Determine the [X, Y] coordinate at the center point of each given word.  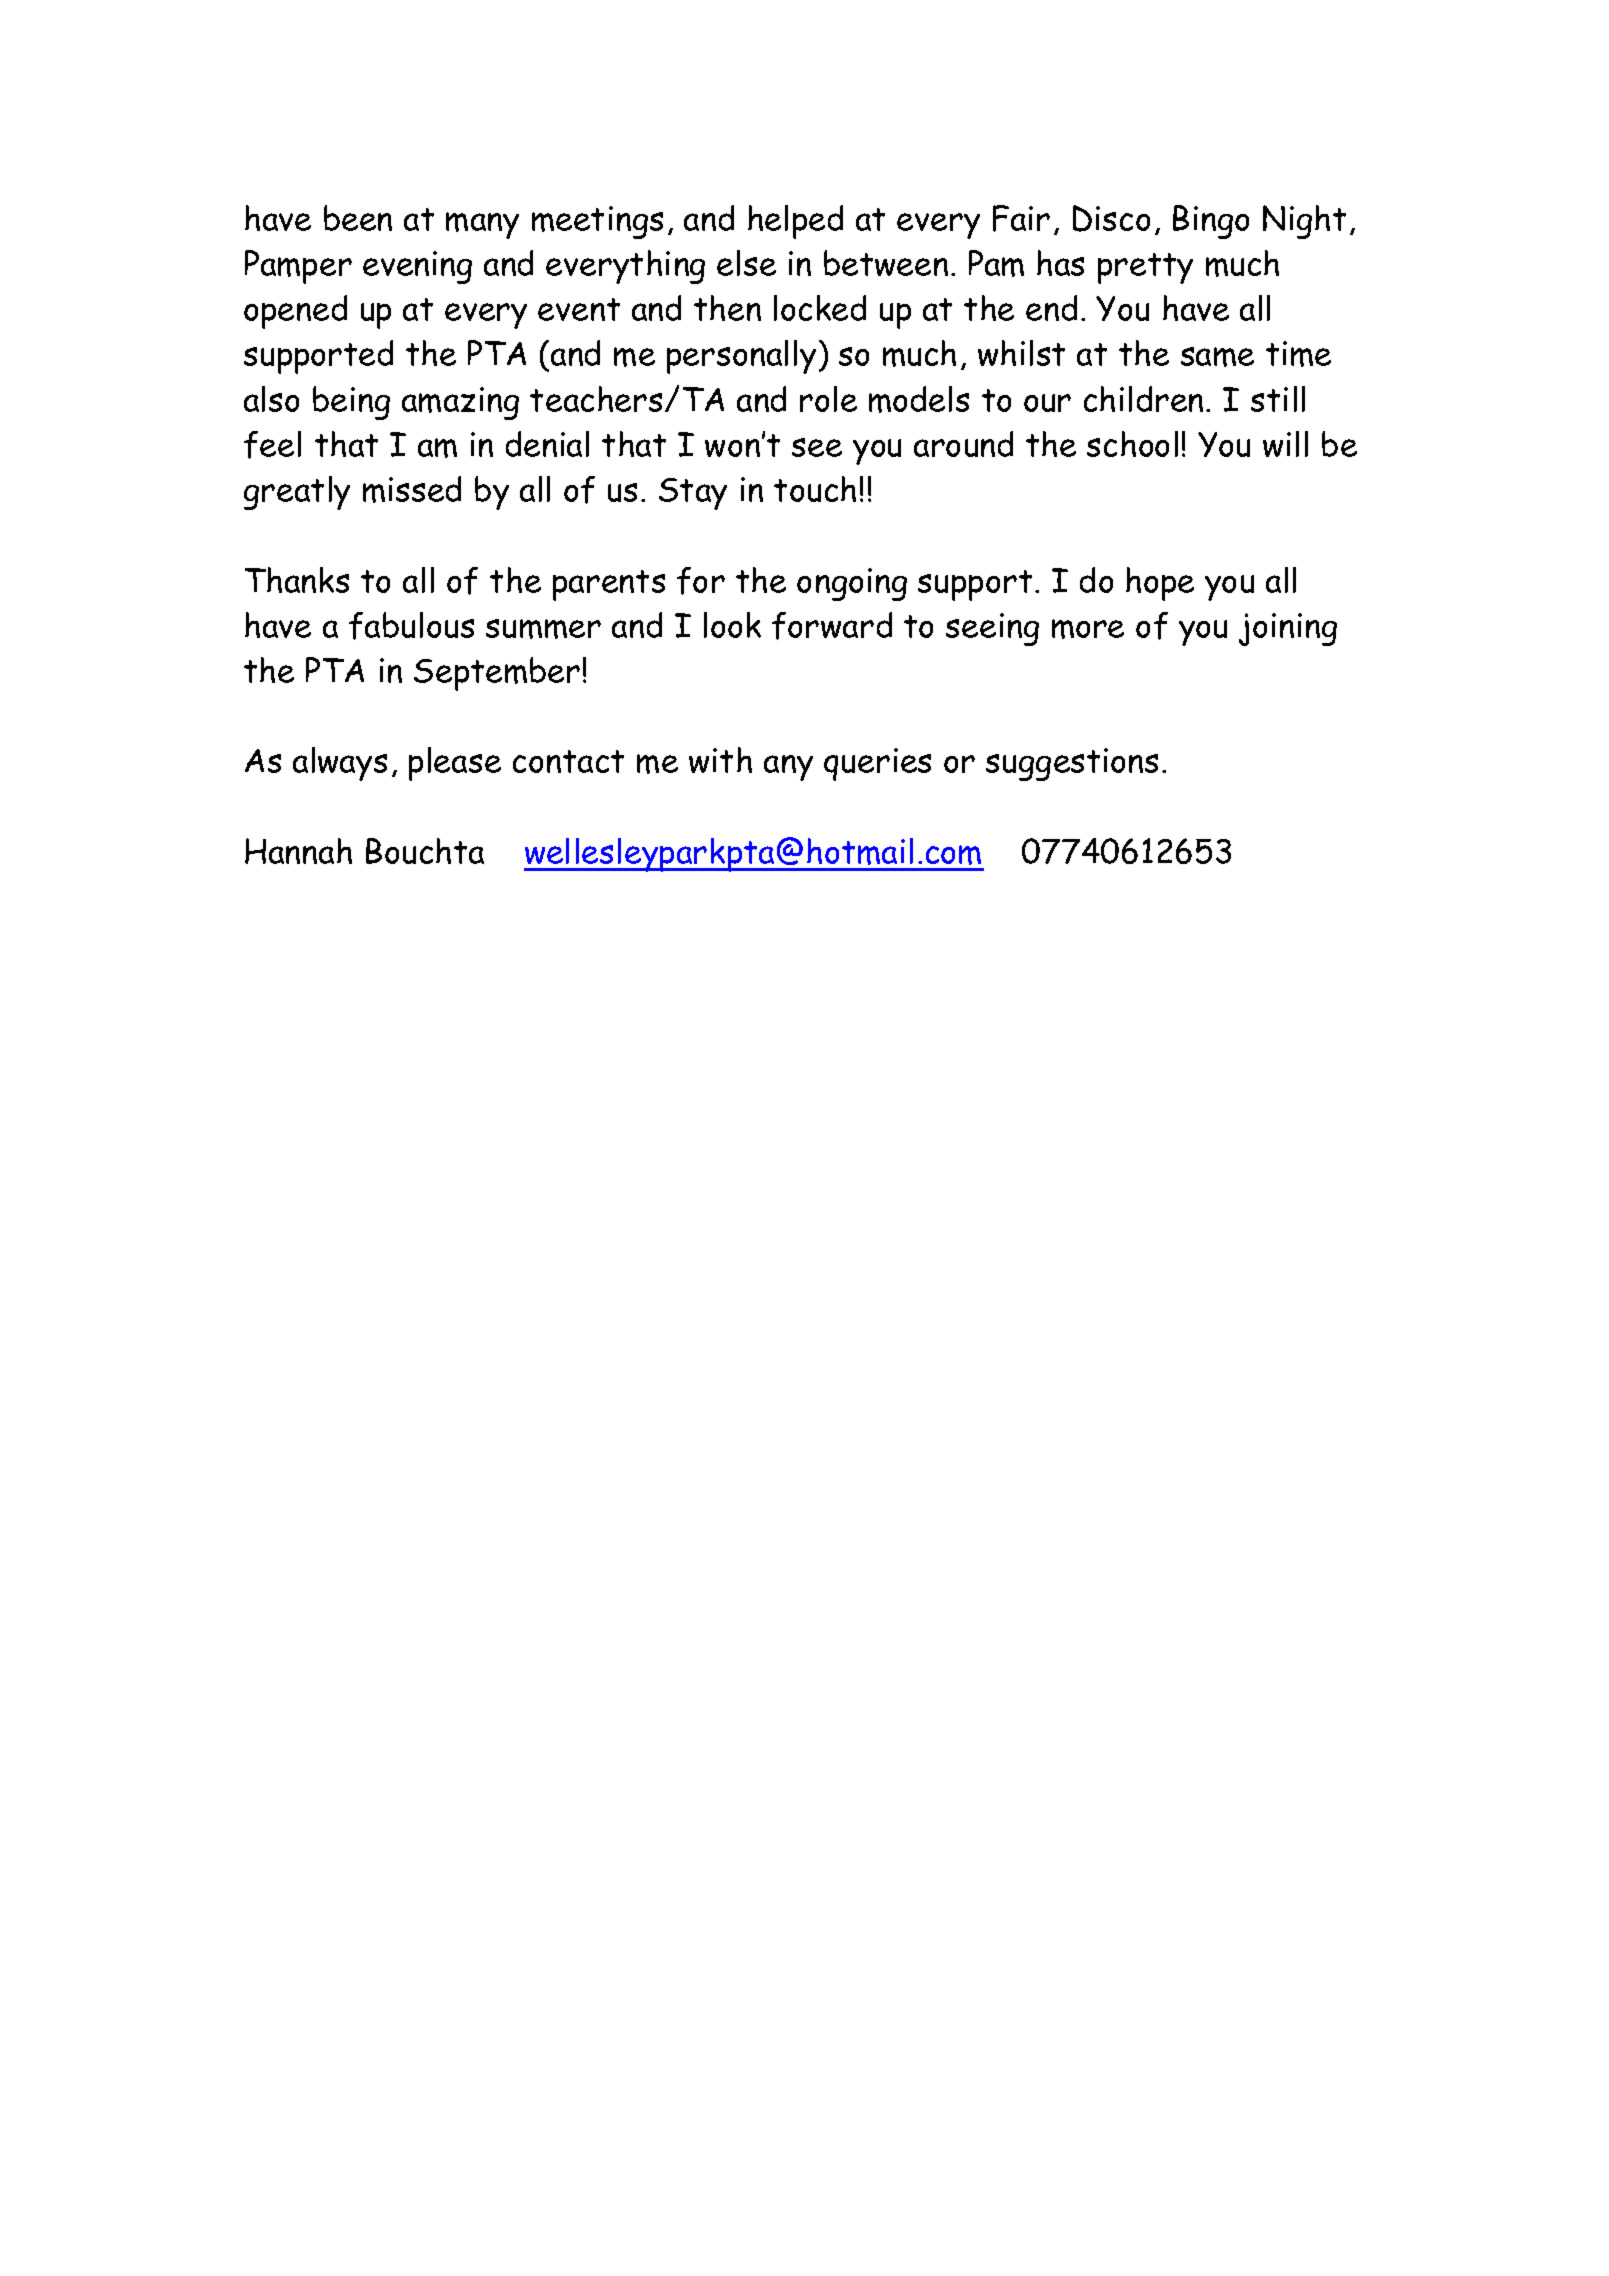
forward [832, 626]
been [358, 218]
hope [1160, 584]
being [351, 403]
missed [412, 489]
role [828, 399]
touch [815, 489]
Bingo [1211, 222]
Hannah [298, 851]
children [1143, 399]
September [497, 674]
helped [795, 222]
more [1088, 629]
